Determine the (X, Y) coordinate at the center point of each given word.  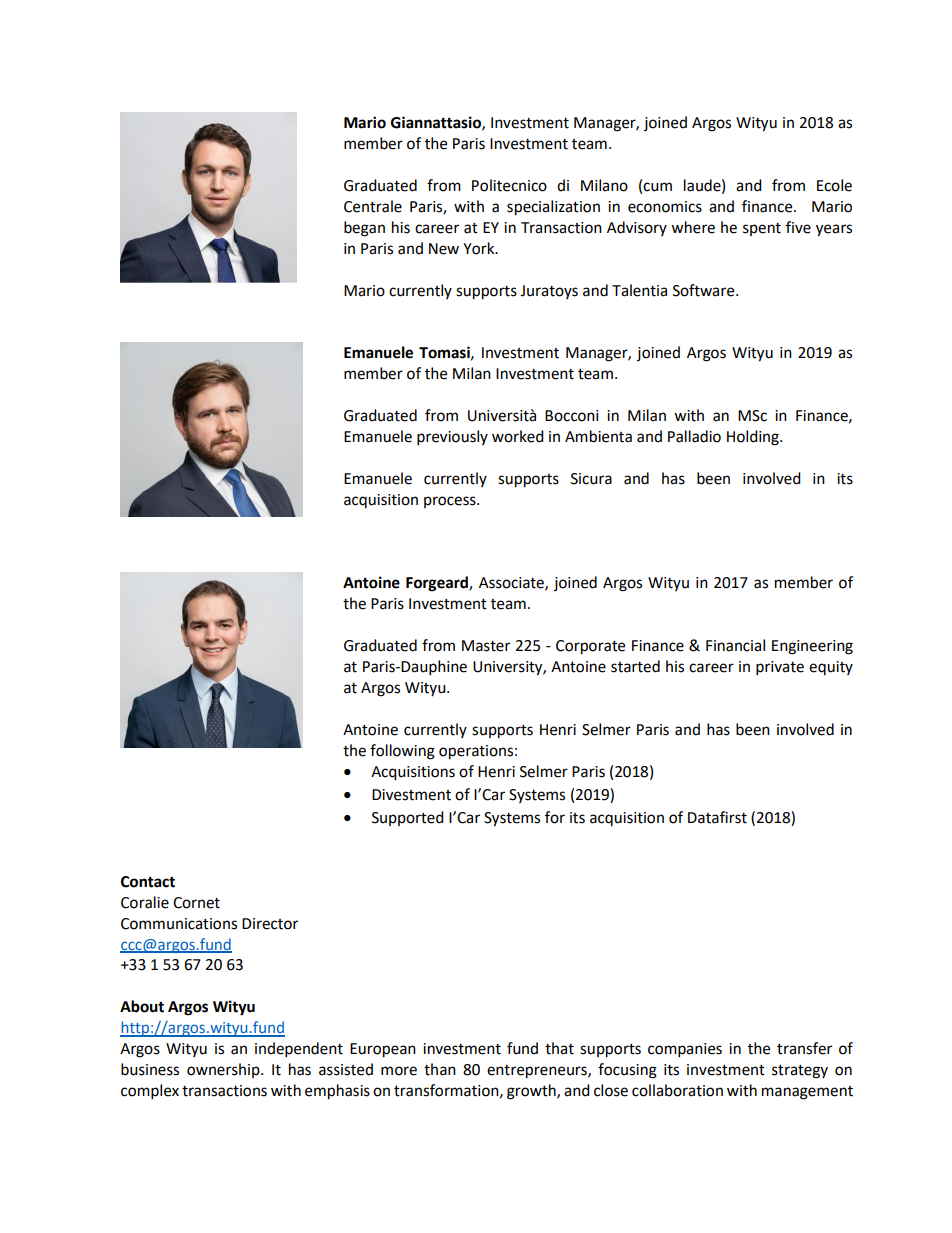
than (440, 1069)
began (364, 229)
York (480, 248)
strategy (800, 1072)
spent (762, 229)
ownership (224, 1070)
